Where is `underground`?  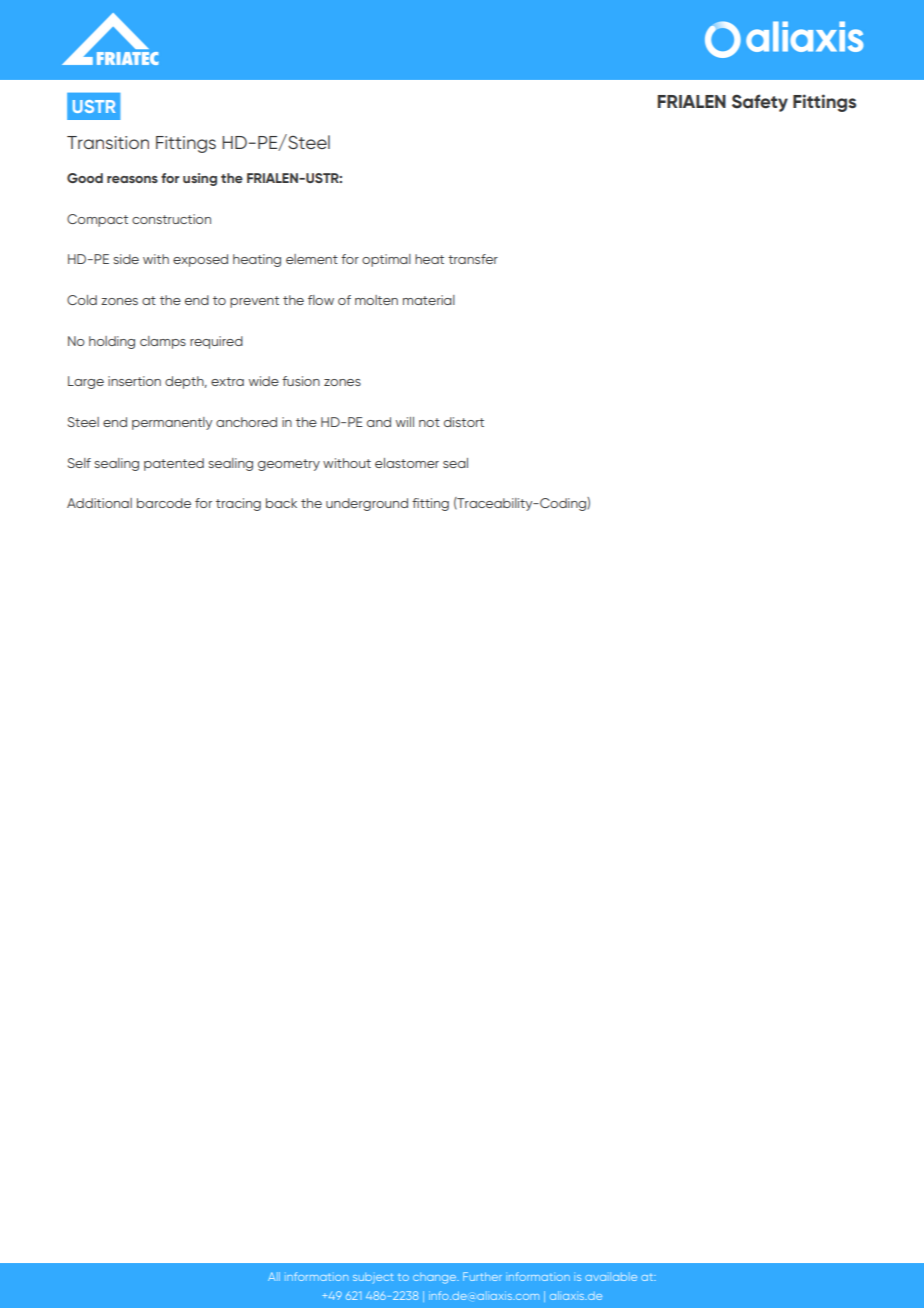
underground is located at coordinates (367, 504).
